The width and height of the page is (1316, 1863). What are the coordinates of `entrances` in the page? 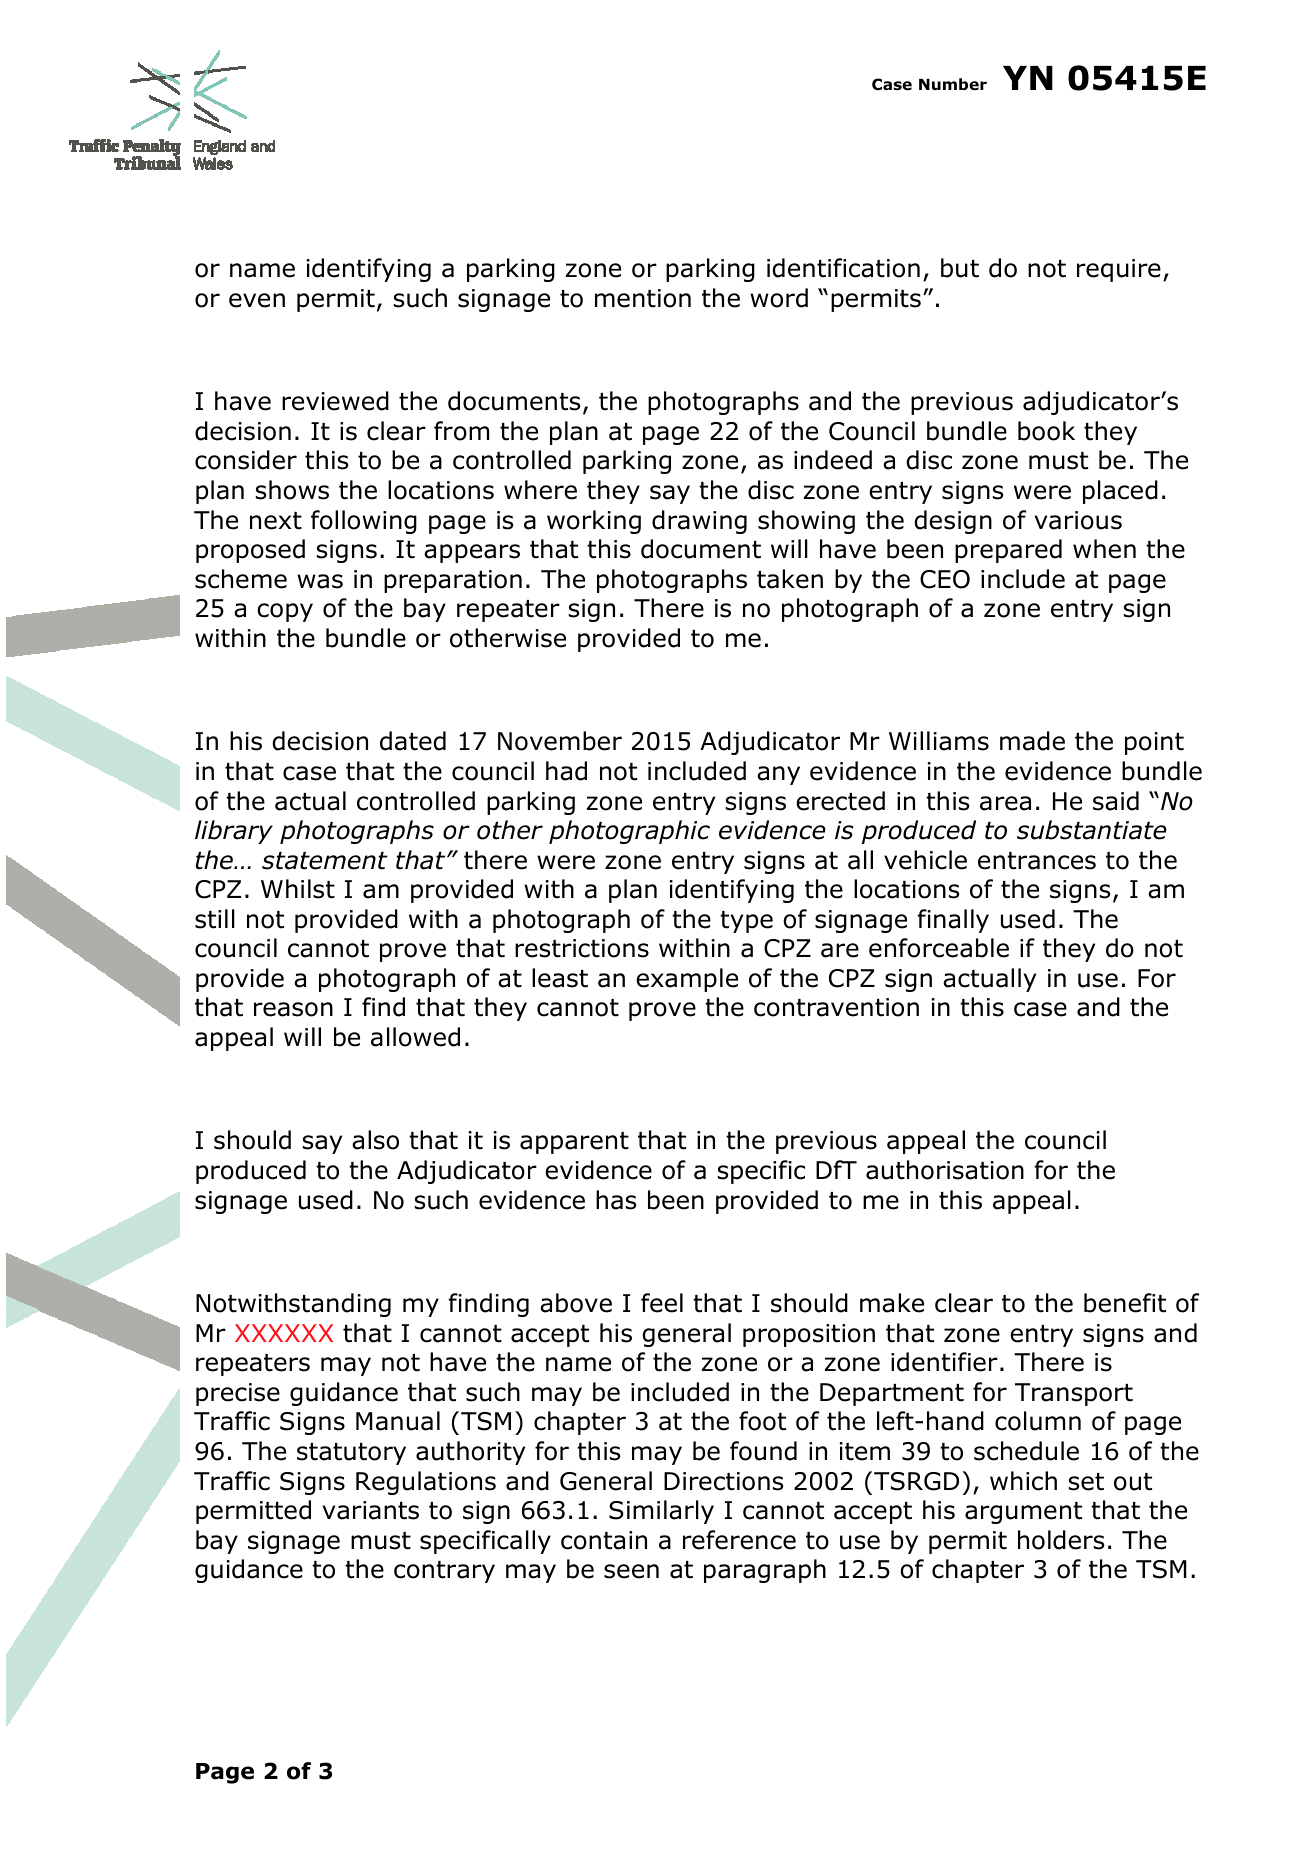 It's located at (1037, 861).
